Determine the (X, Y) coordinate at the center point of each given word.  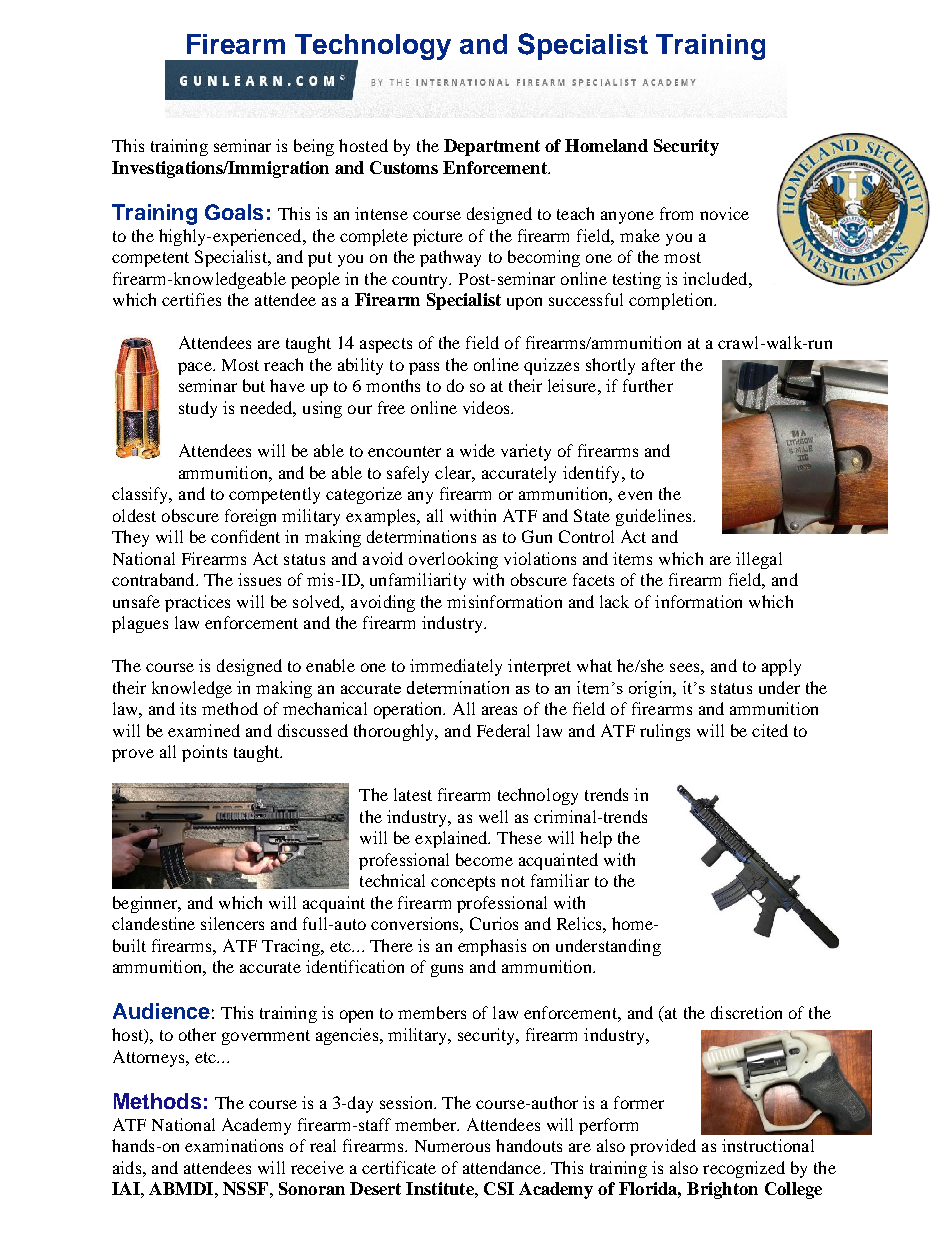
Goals (234, 212)
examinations (234, 1145)
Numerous (452, 1146)
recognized (744, 1169)
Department (492, 147)
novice (724, 213)
